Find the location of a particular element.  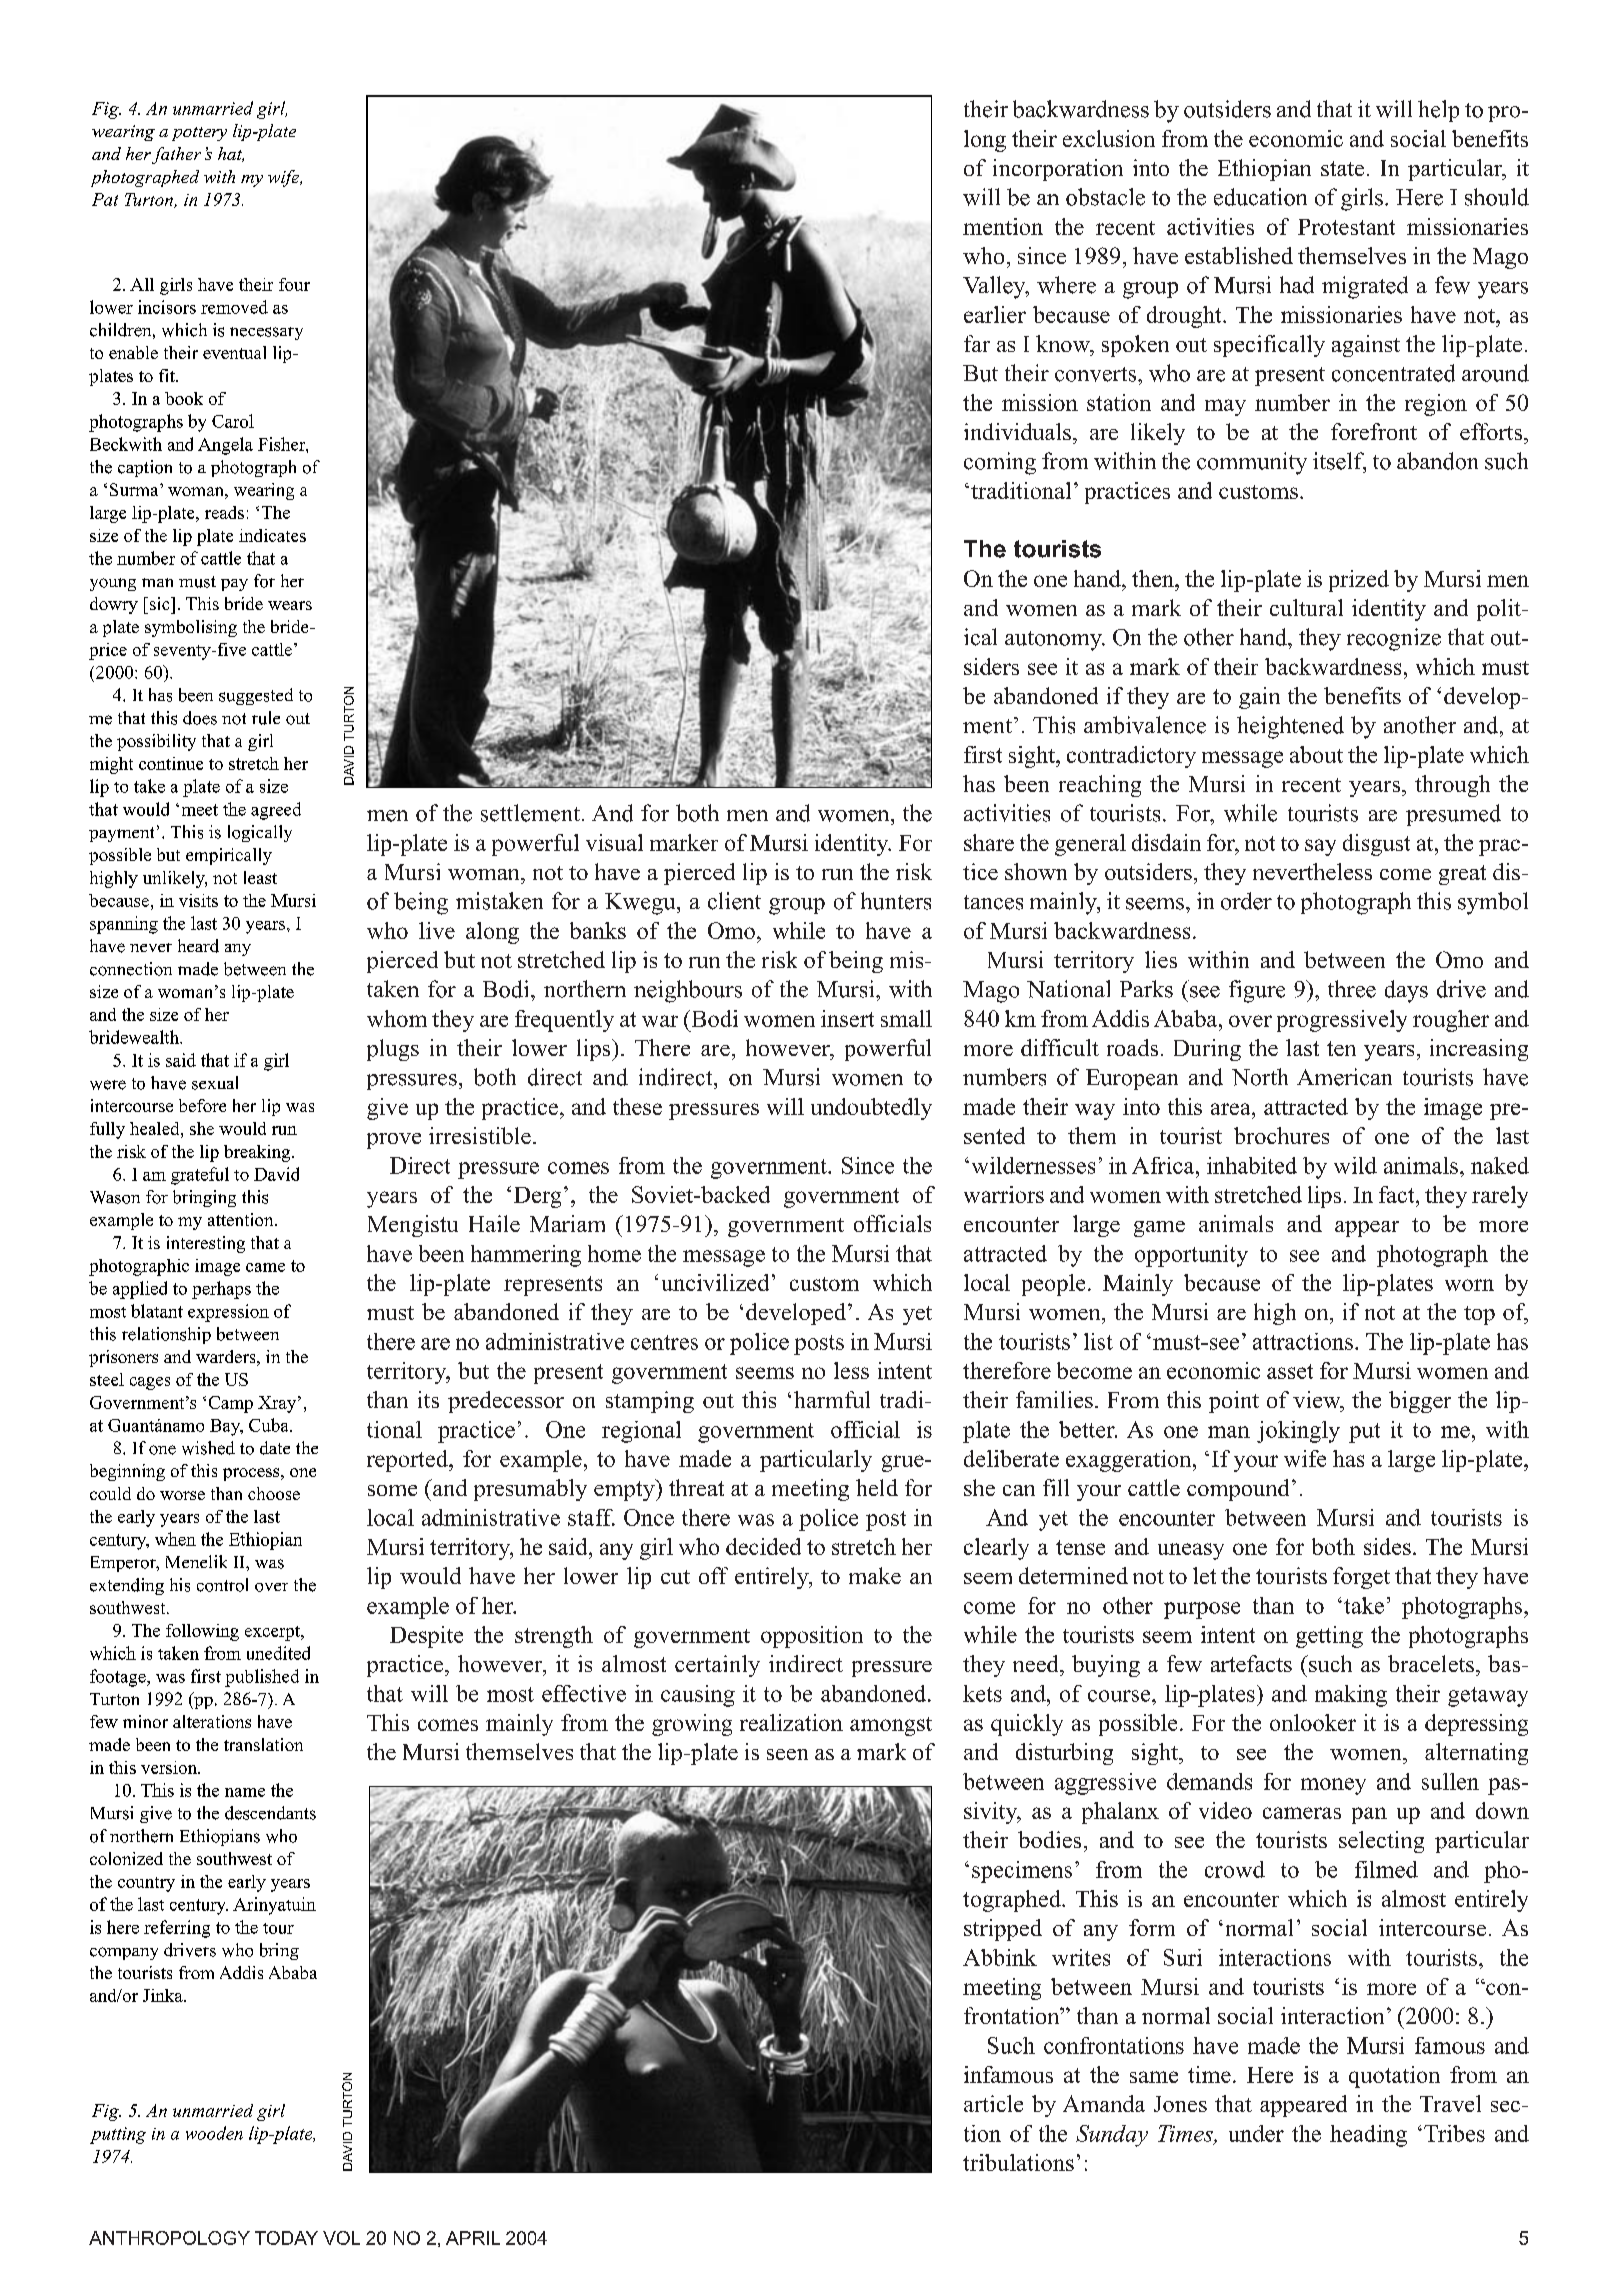

sides is located at coordinates (1387, 1546).
